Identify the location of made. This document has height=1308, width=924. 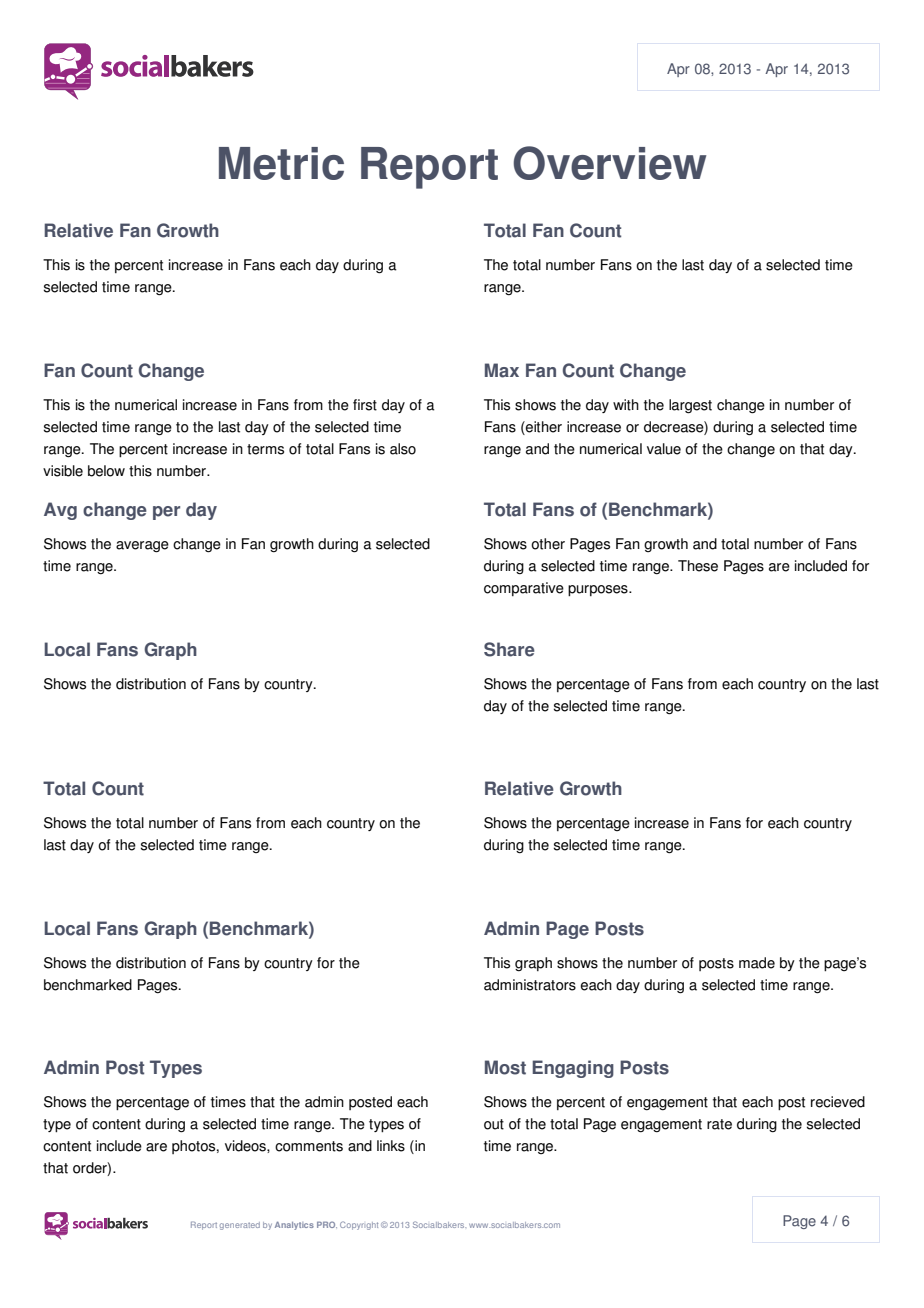
(757, 963).
